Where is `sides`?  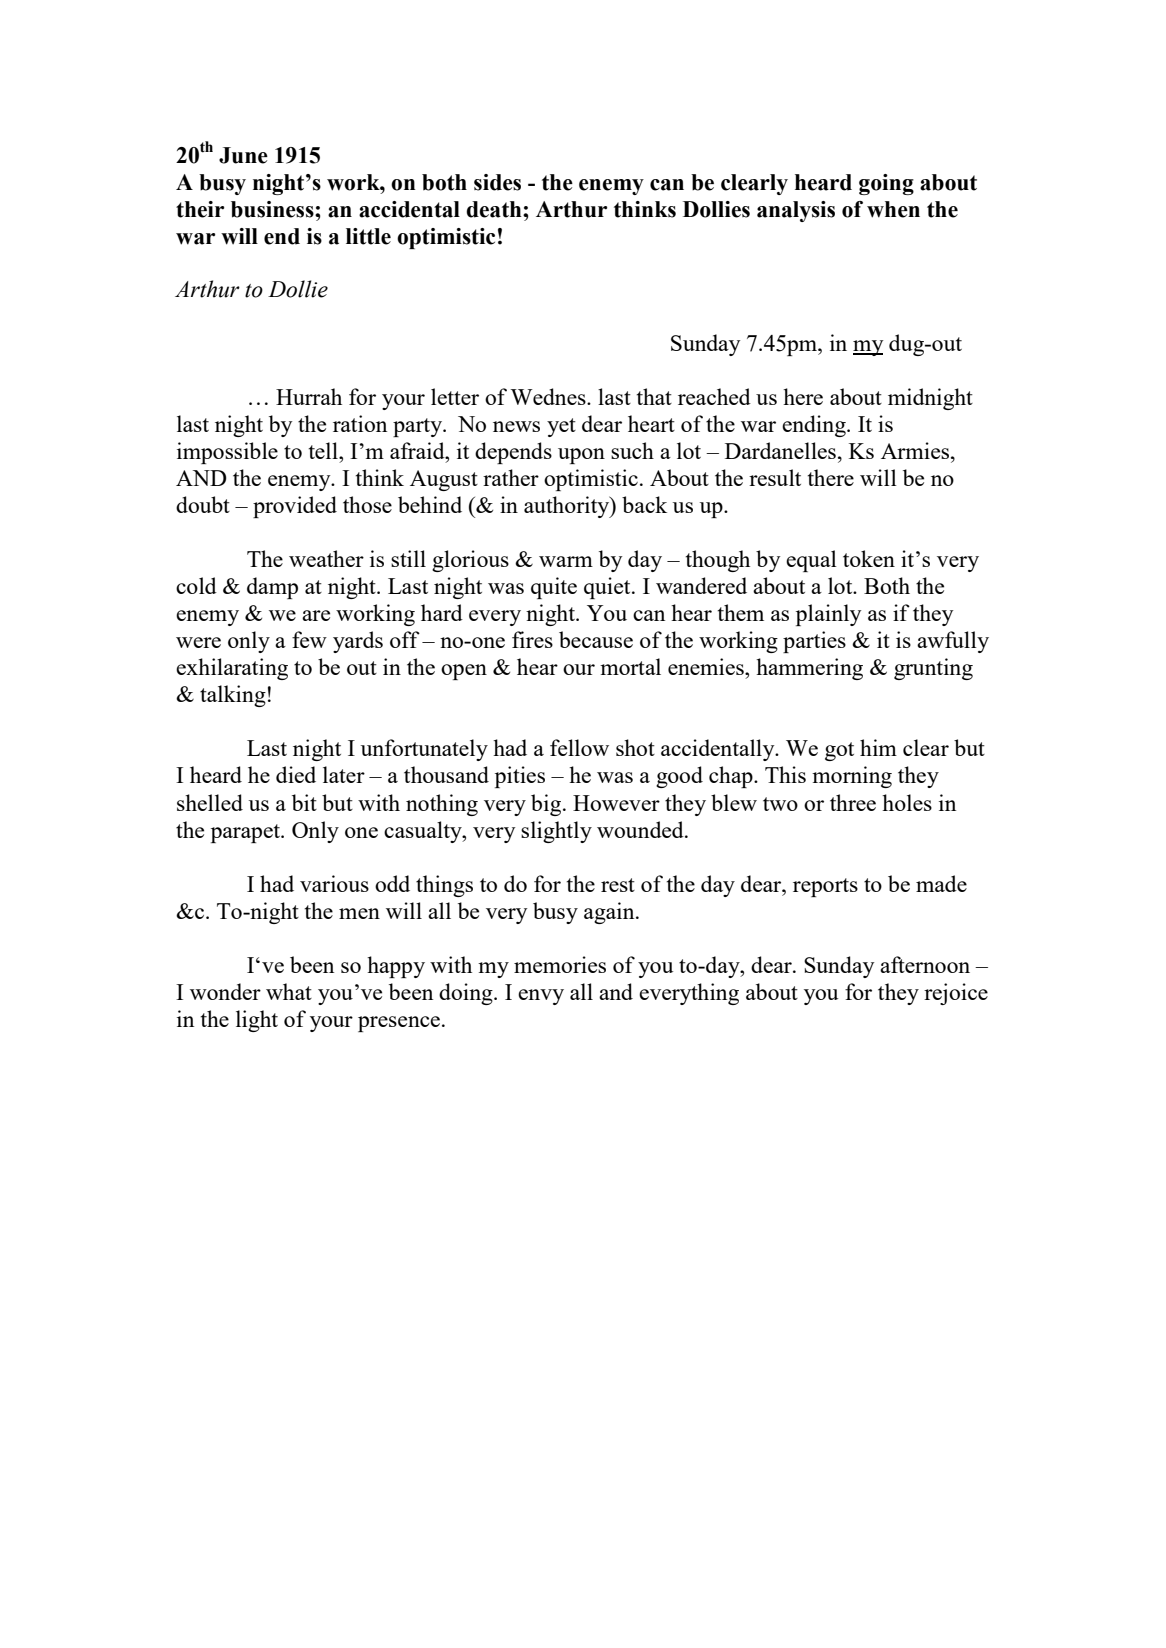 sides is located at coordinates (497, 182).
